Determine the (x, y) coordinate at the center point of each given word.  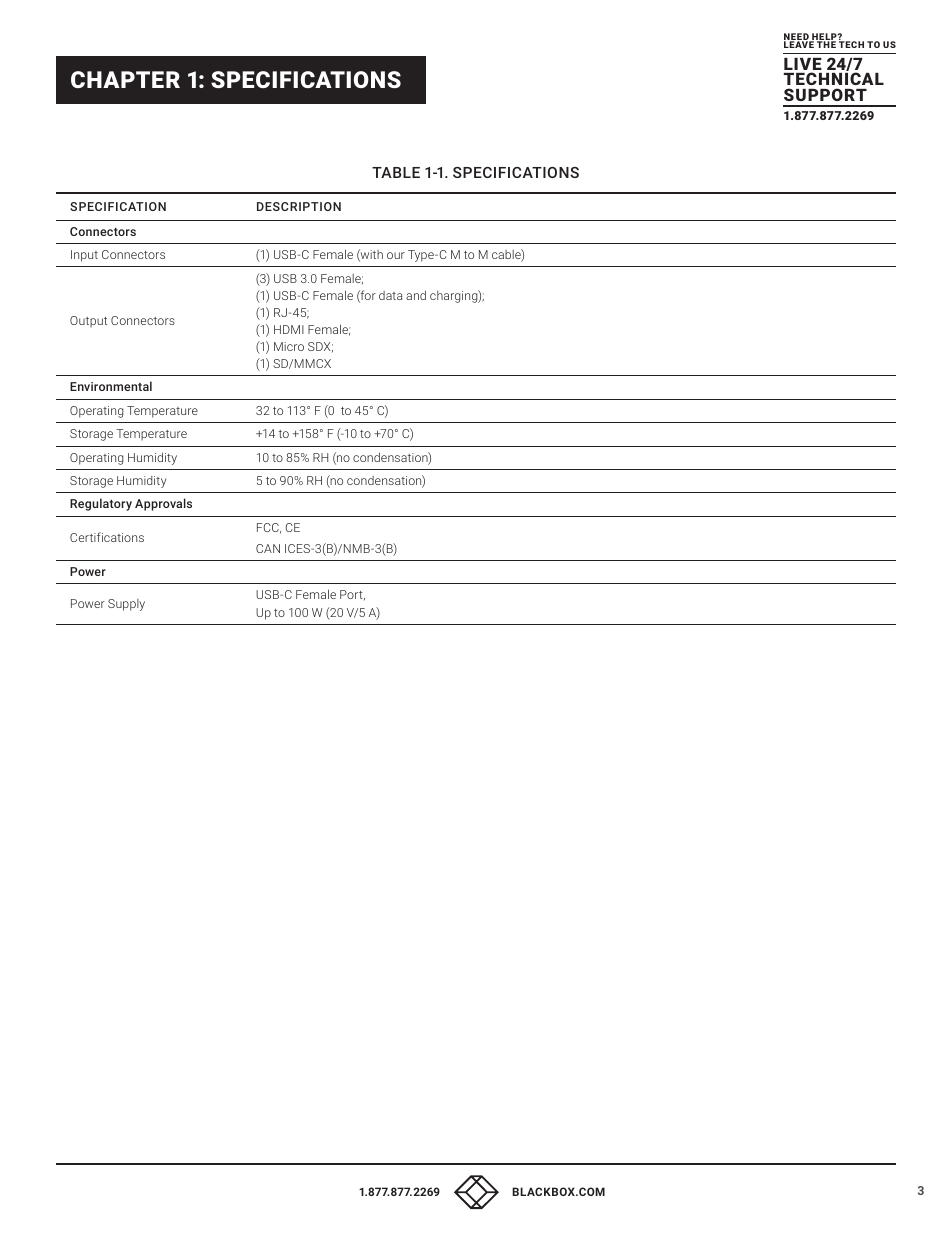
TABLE (396, 172)
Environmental (111, 386)
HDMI (289, 329)
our (396, 255)
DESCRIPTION (299, 206)
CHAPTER (125, 79)
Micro (289, 346)
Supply (126, 605)
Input (84, 256)
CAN (268, 548)
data (391, 295)
